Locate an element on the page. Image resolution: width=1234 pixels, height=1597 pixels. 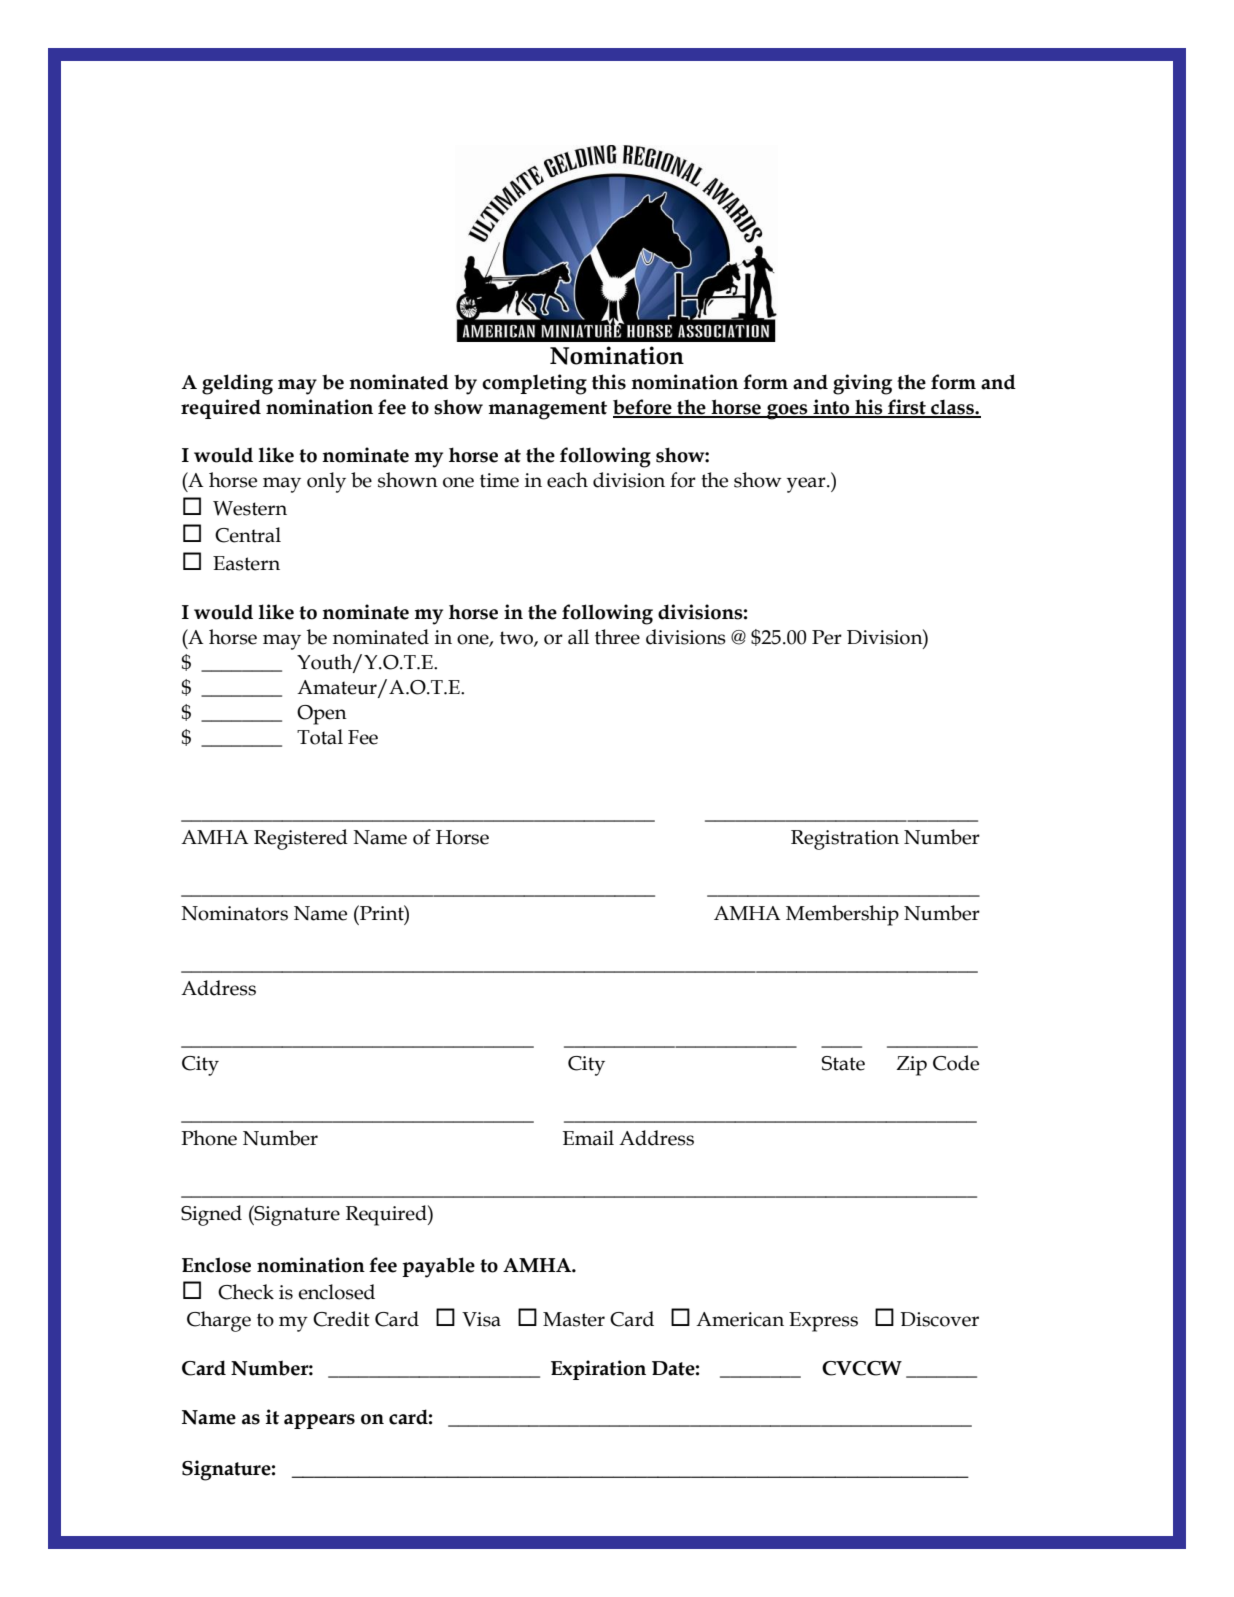
Registration is located at coordinates (845, 840).
